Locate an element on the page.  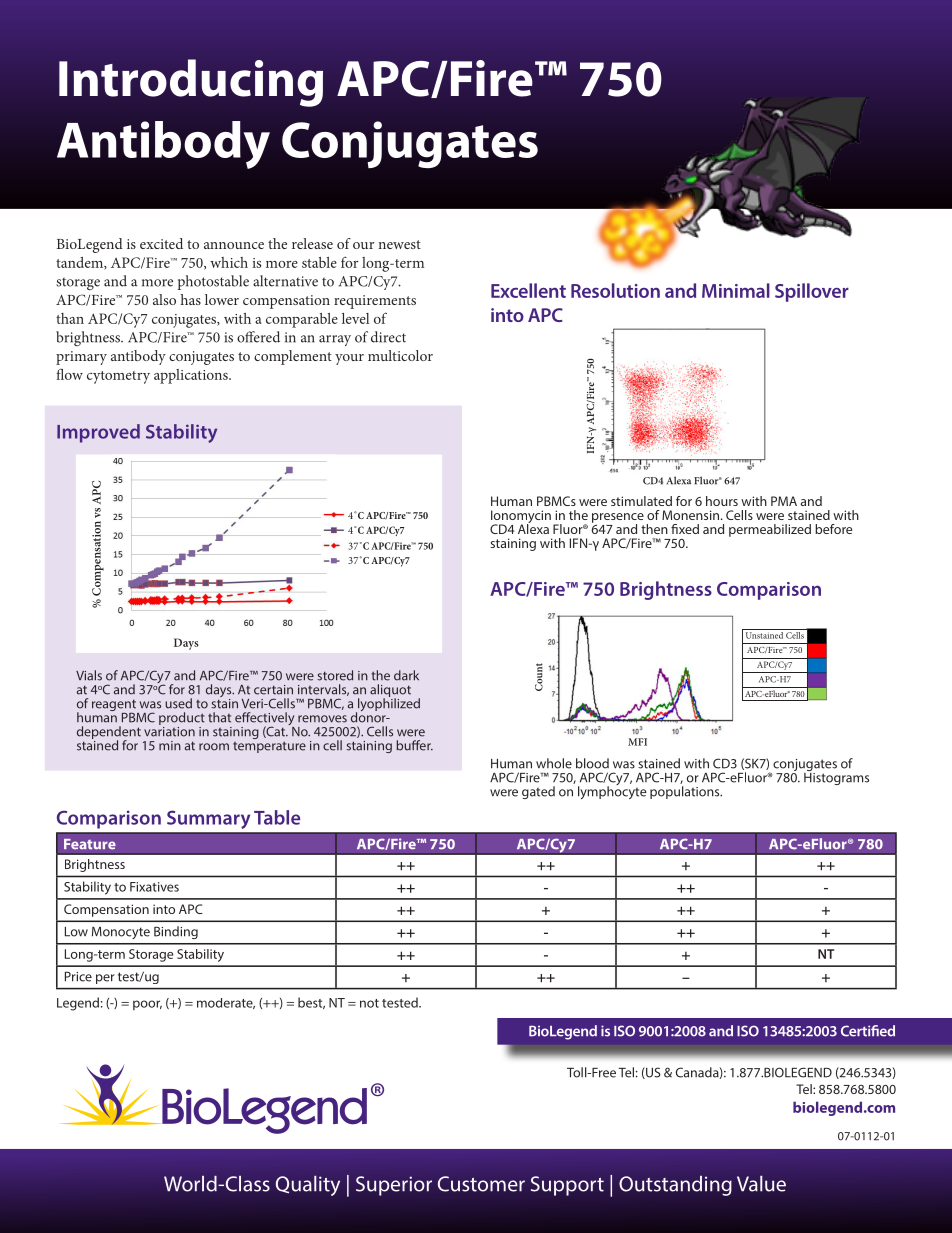
also is located at coordinates (164, 299).
